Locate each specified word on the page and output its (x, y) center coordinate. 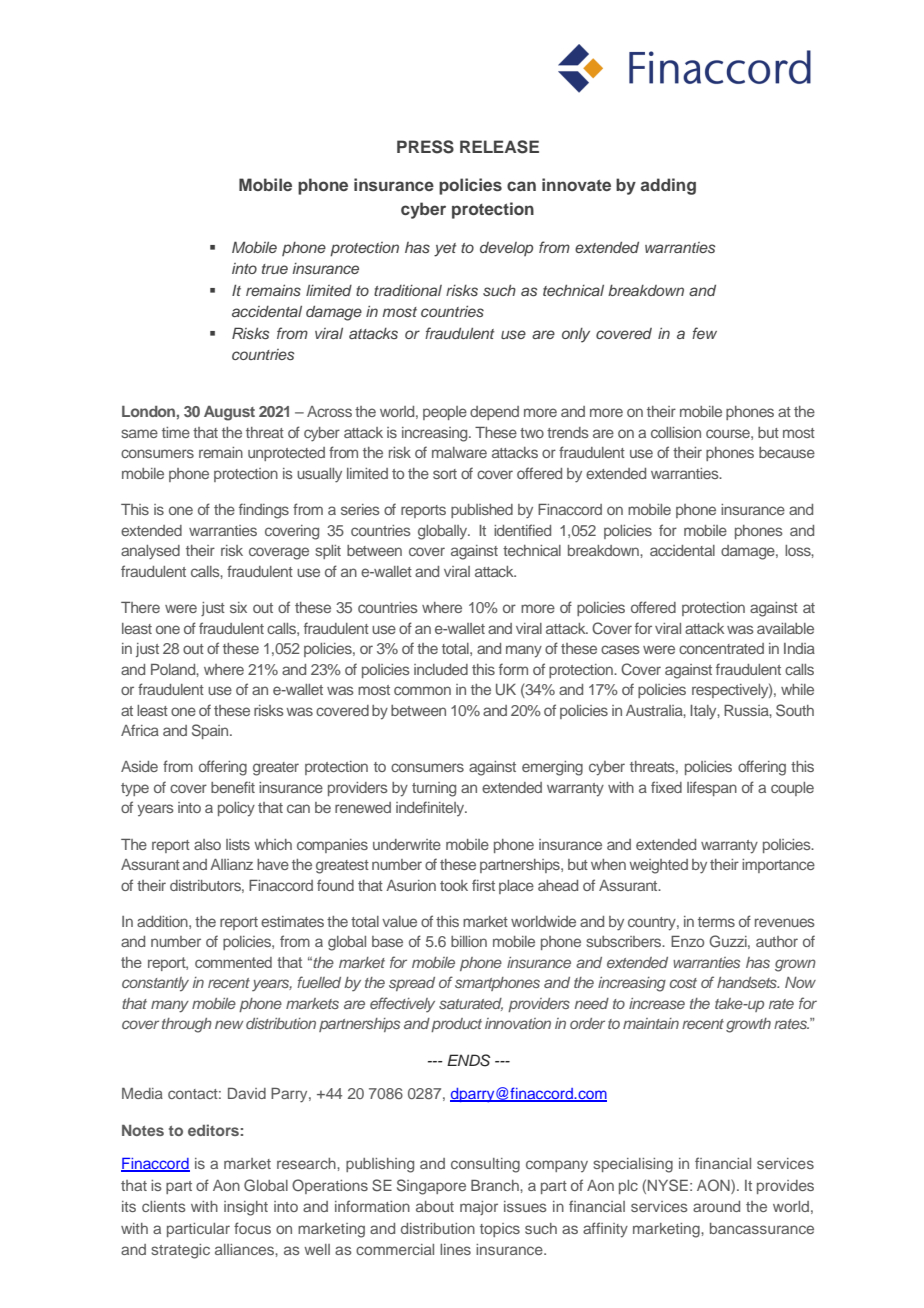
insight (246, 1208)
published (482, 511)
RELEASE (499, 147)
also (207, 844)
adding (668, 186)
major (479, 1208)
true (275, 269)
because (787, 452)
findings (264, 511)
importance (778, 866)
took (454, 885)
